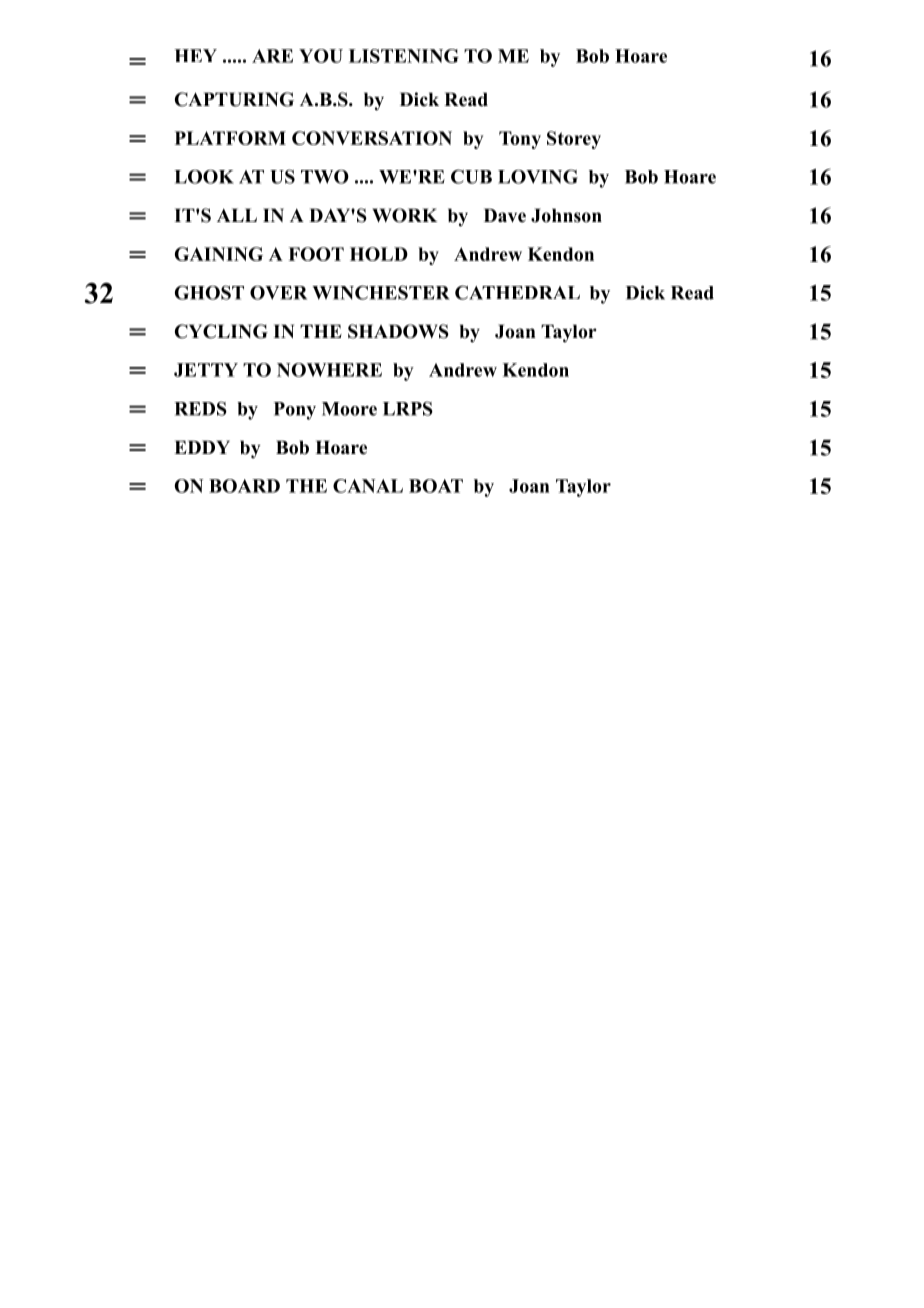 The height and width of the page is (1308, 924). Describe the element at coordinates (221, 331) in the page. I see `CYCLING` at that location.
